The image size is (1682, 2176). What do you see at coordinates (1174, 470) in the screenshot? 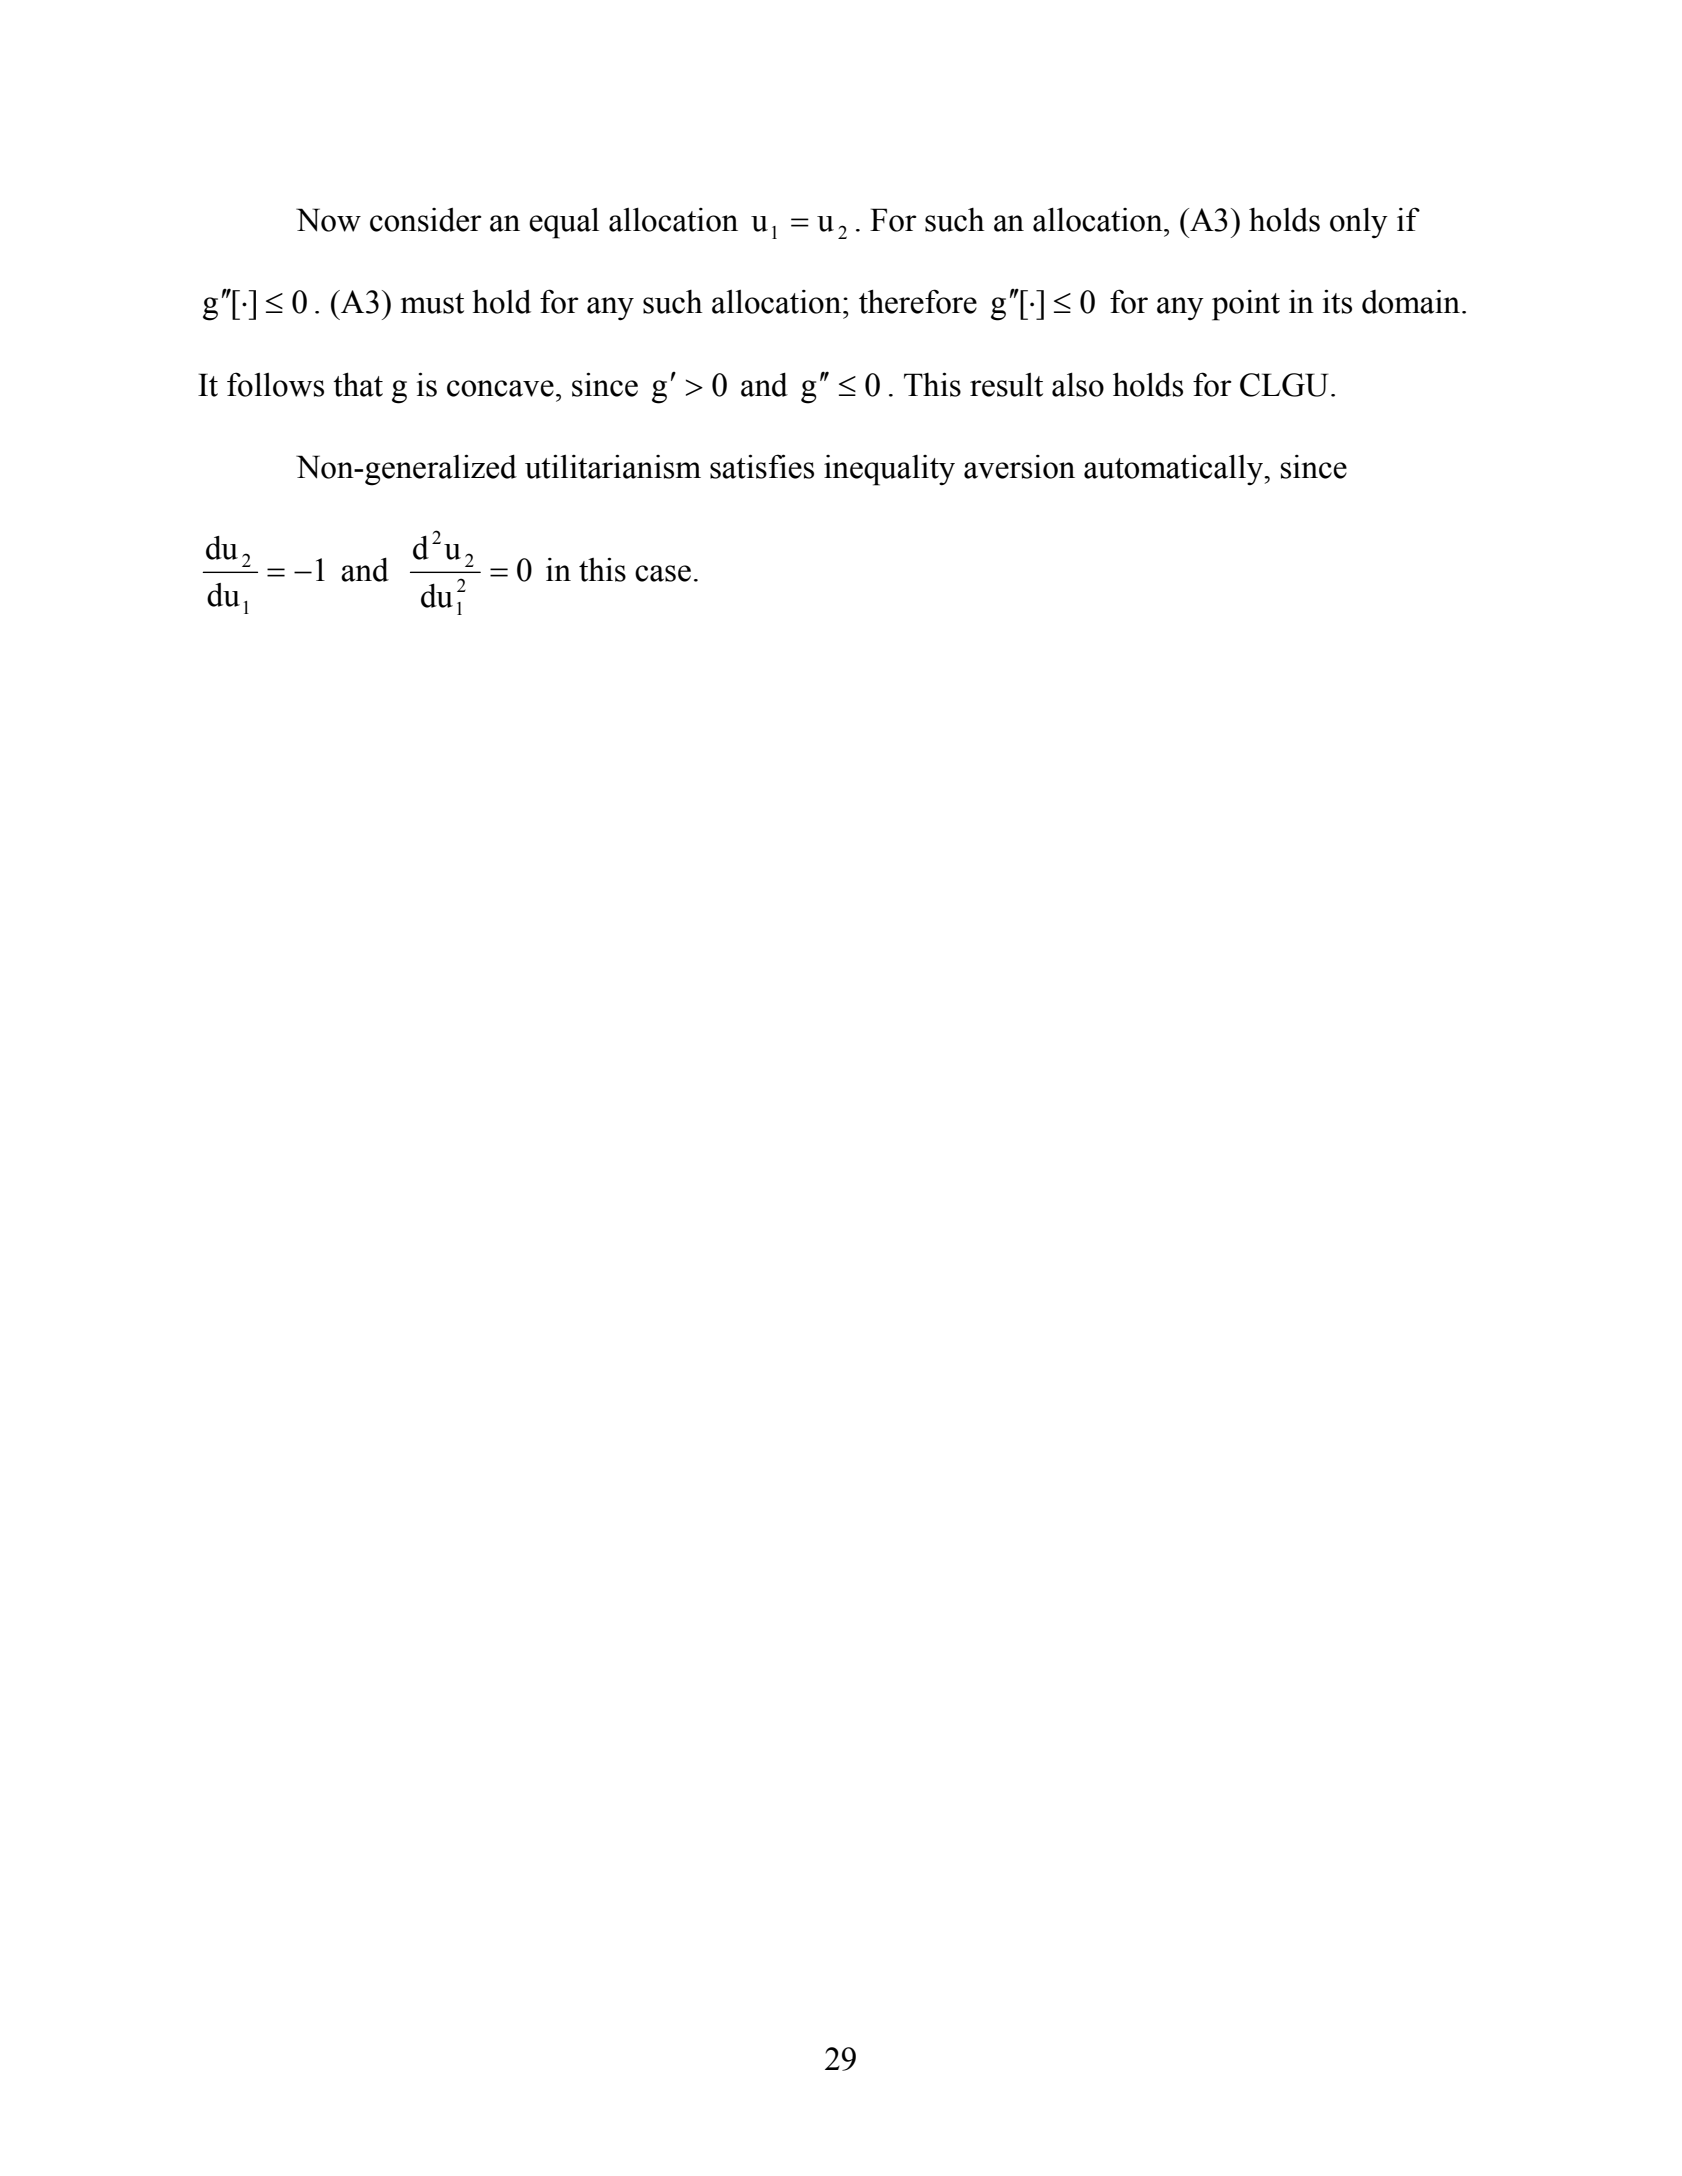
I see `automatically` at bounding box center [1174, 470].
